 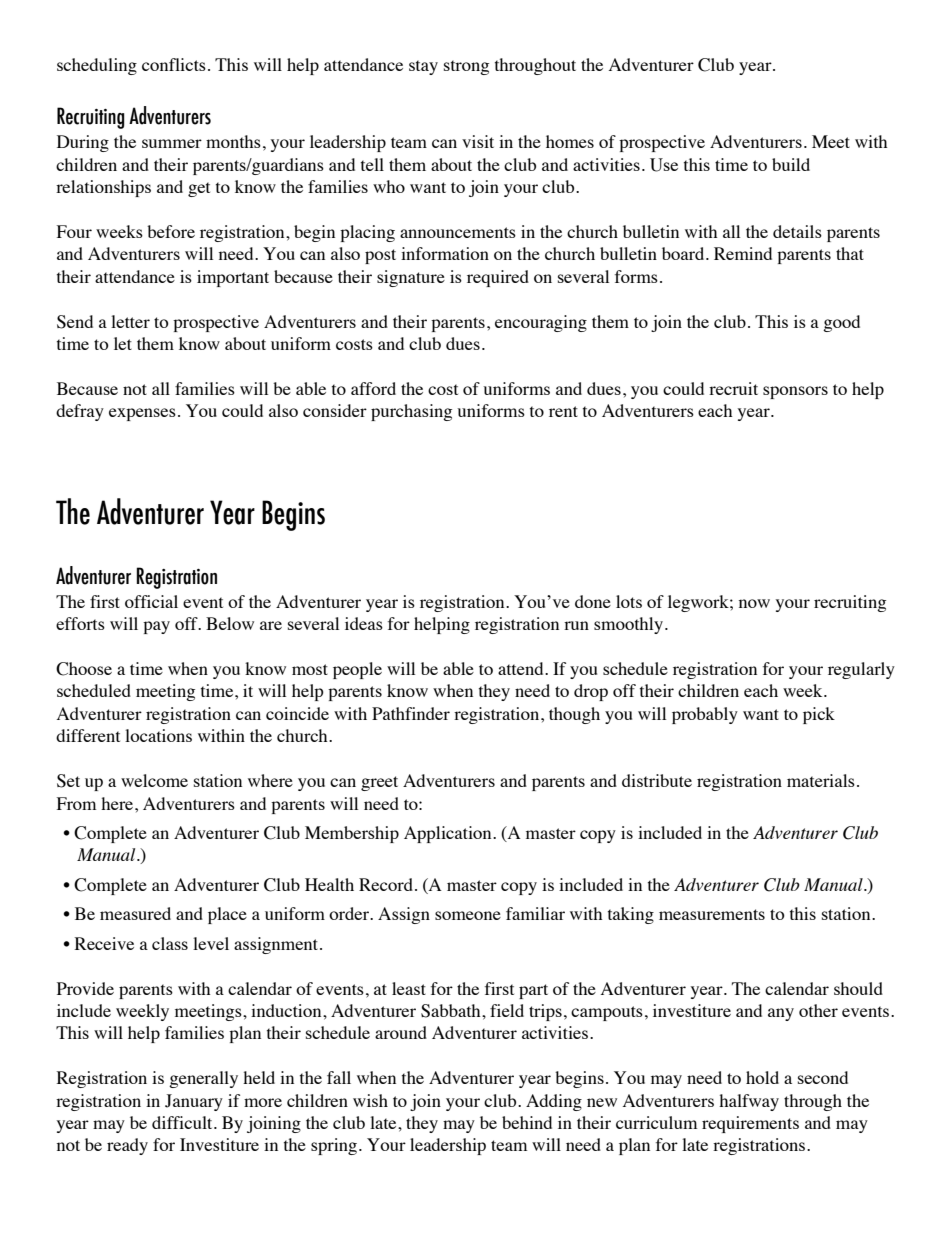 What do you see at coordinates (135, 913) in the document?
I see `measured` at bounding box center [135, 913].
